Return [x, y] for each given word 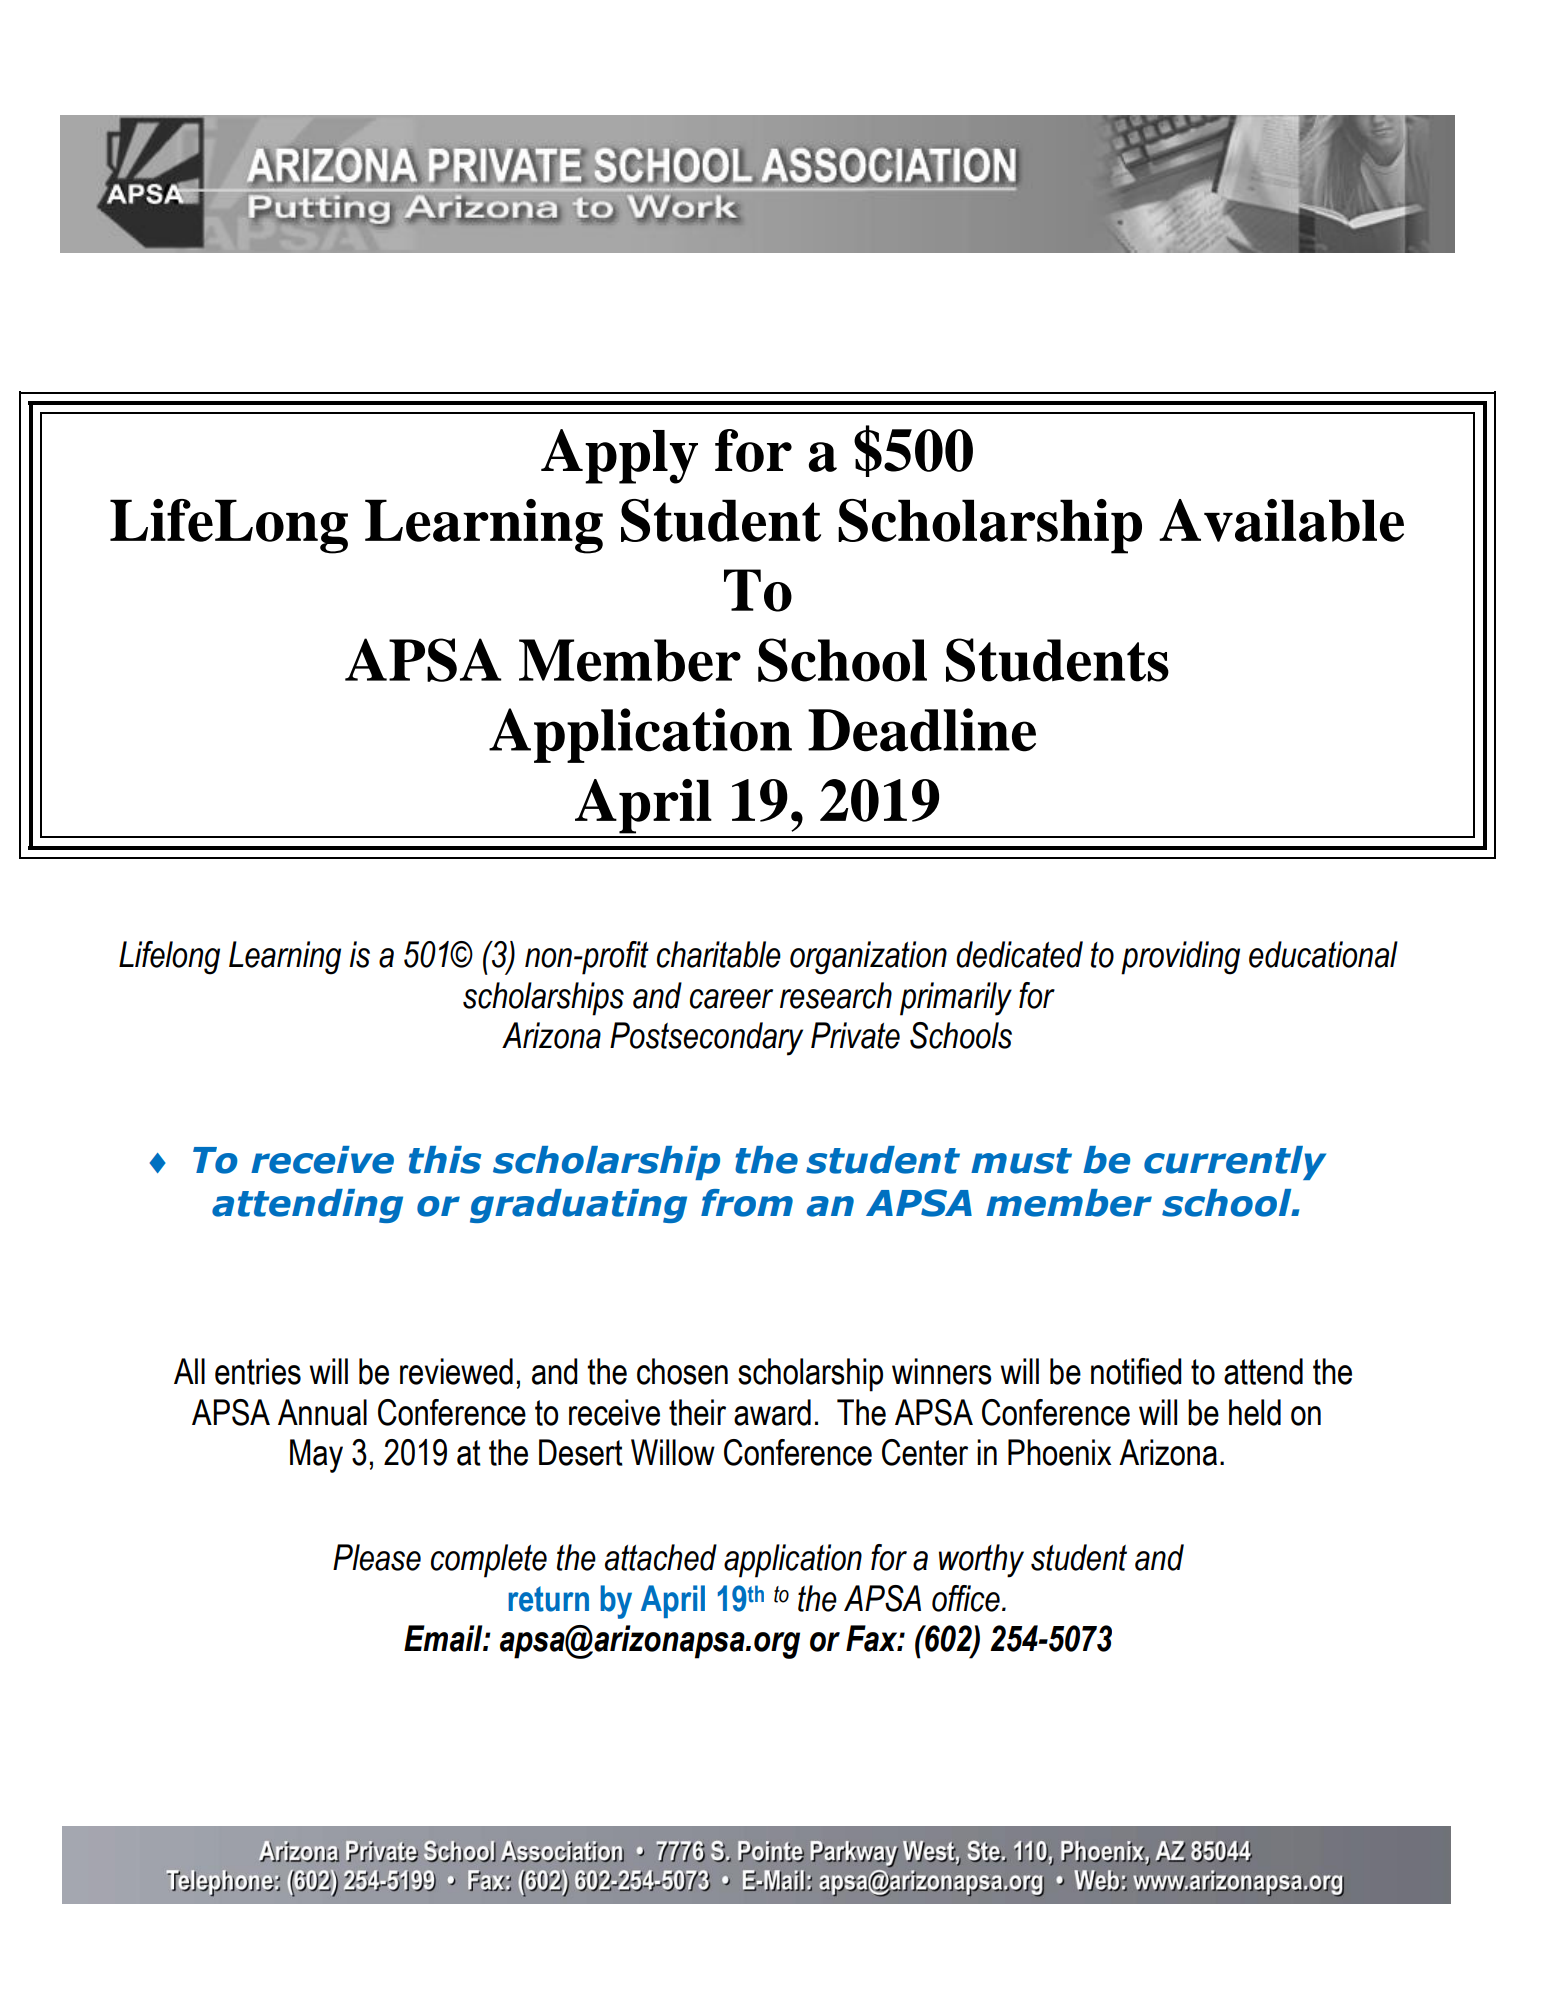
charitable [719, 954]
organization [868, 958]
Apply [619, 456]
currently [1235, 1163]
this [445, 1160]
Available [1281, 520]
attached [661, 1557]
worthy [981, 1561]
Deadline [922, 730]
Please [377, 1557]
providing [1180, 958]
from [747, 1203]
